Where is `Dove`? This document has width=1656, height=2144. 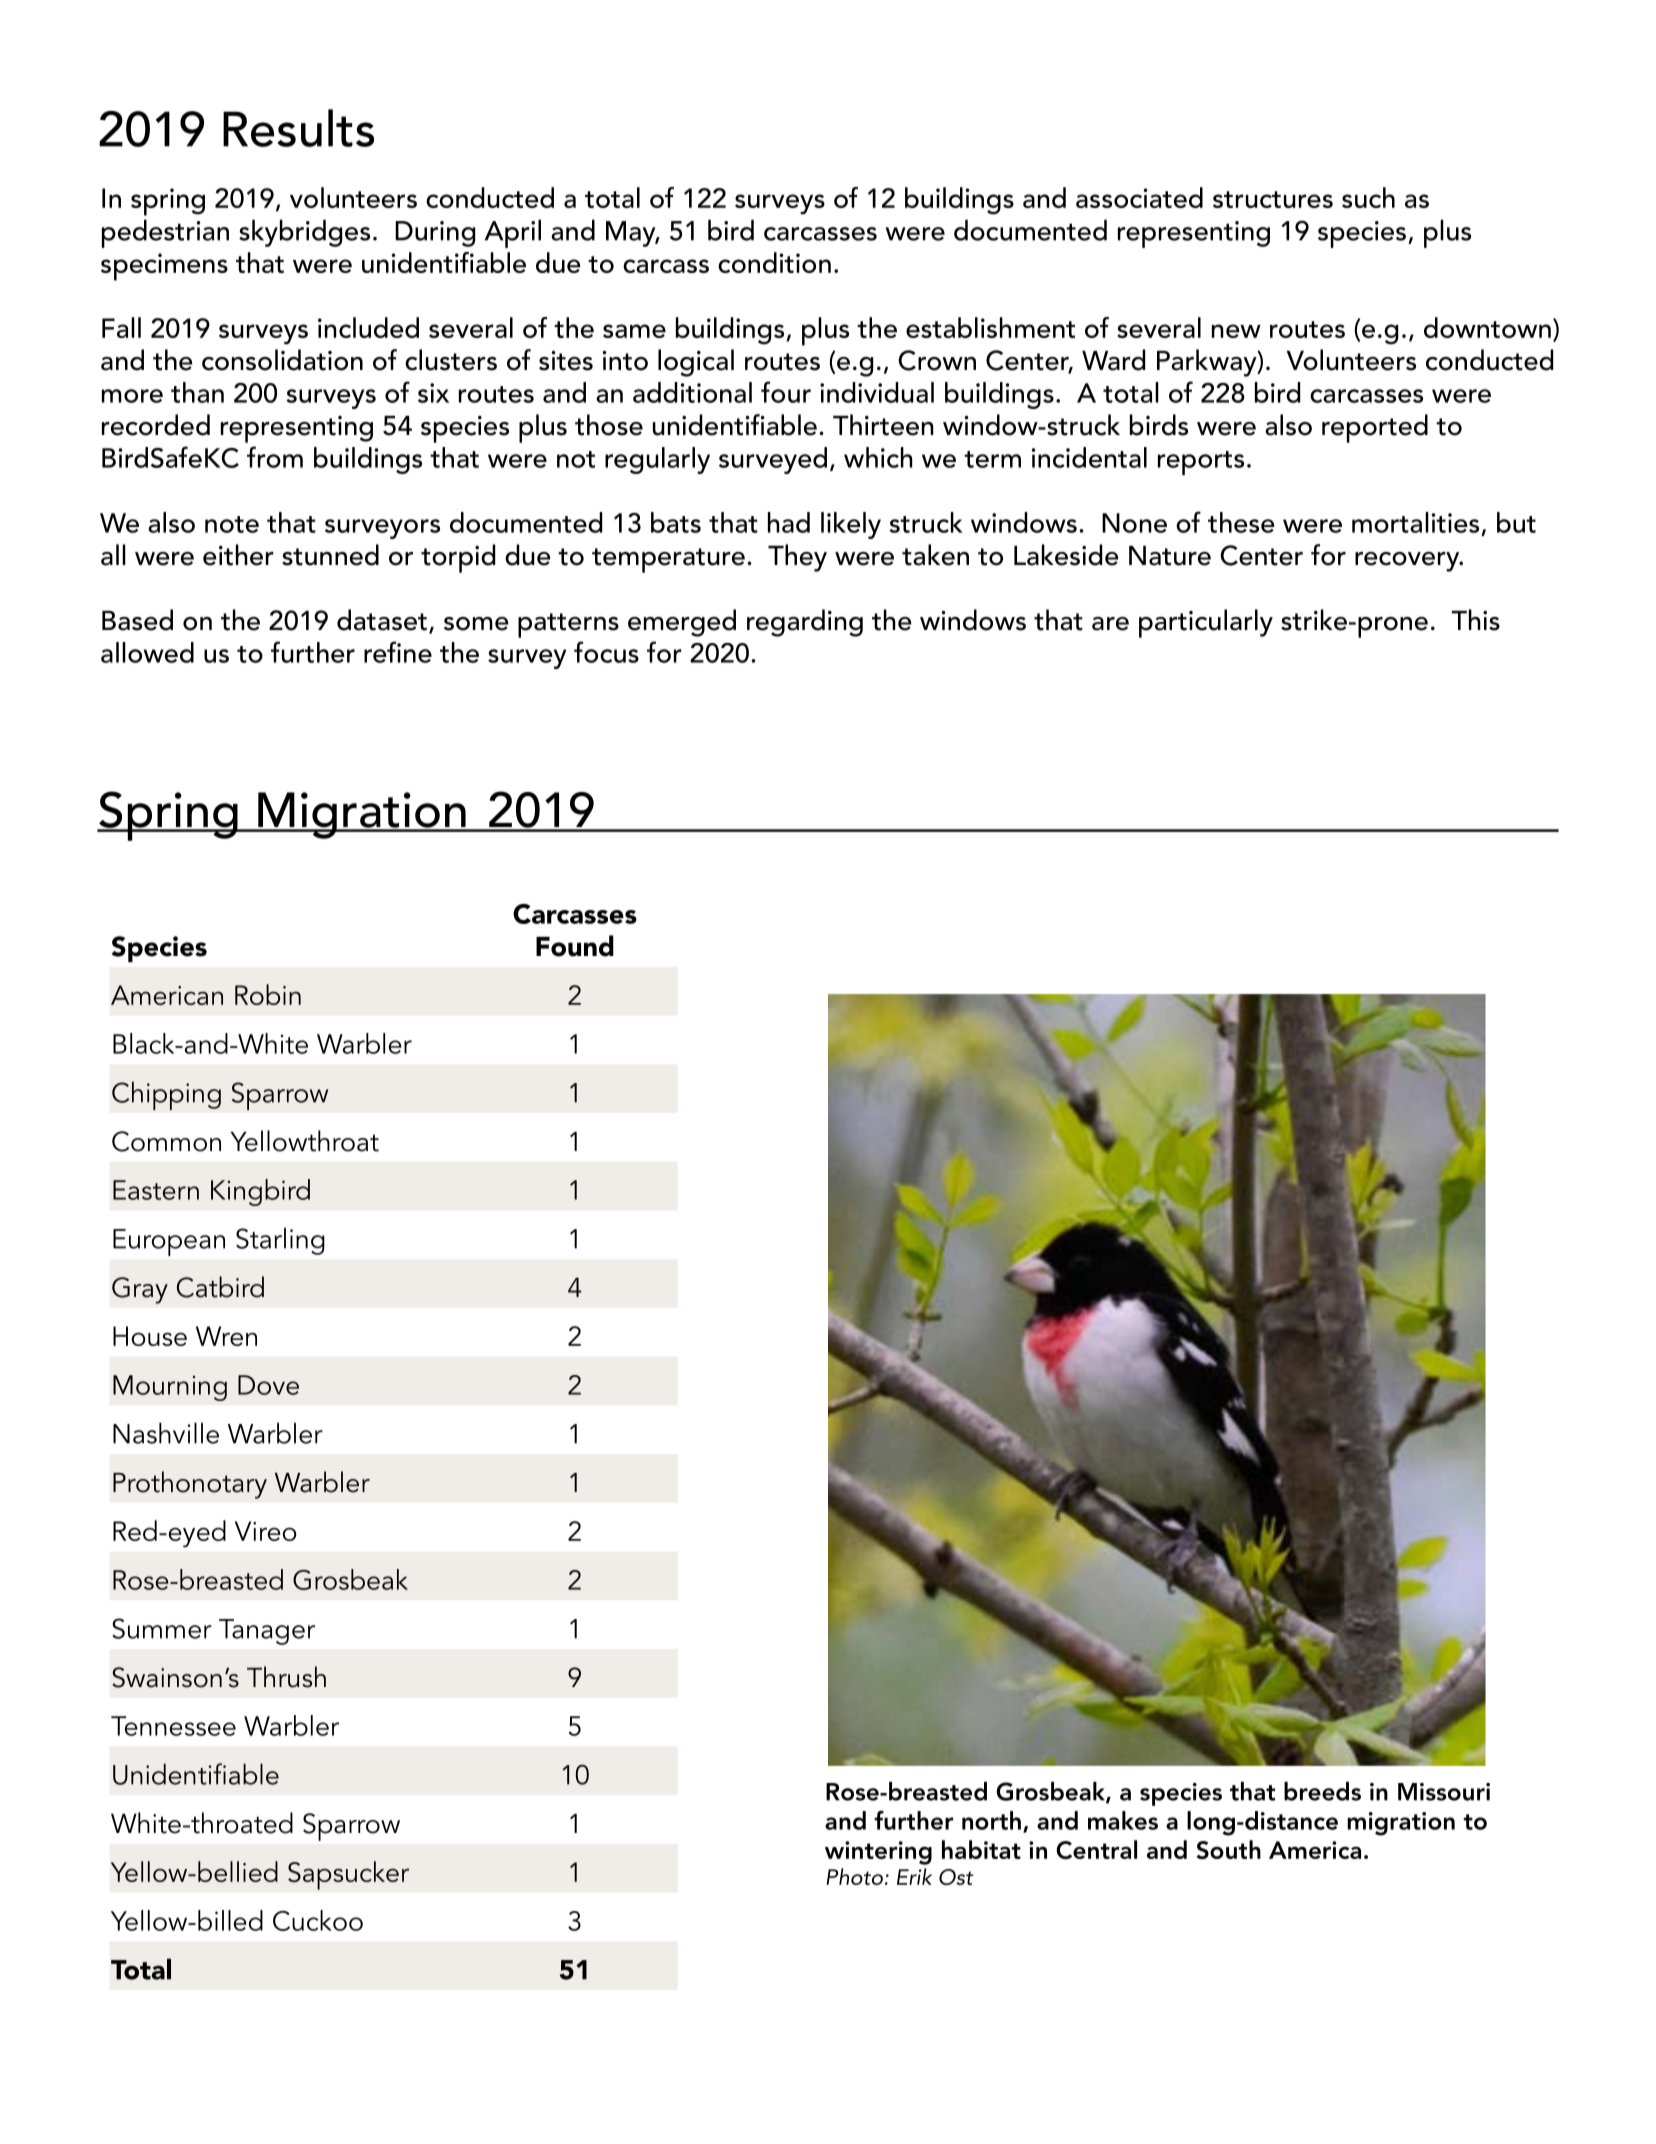
Dove is located at coordinates (268, 1385).
